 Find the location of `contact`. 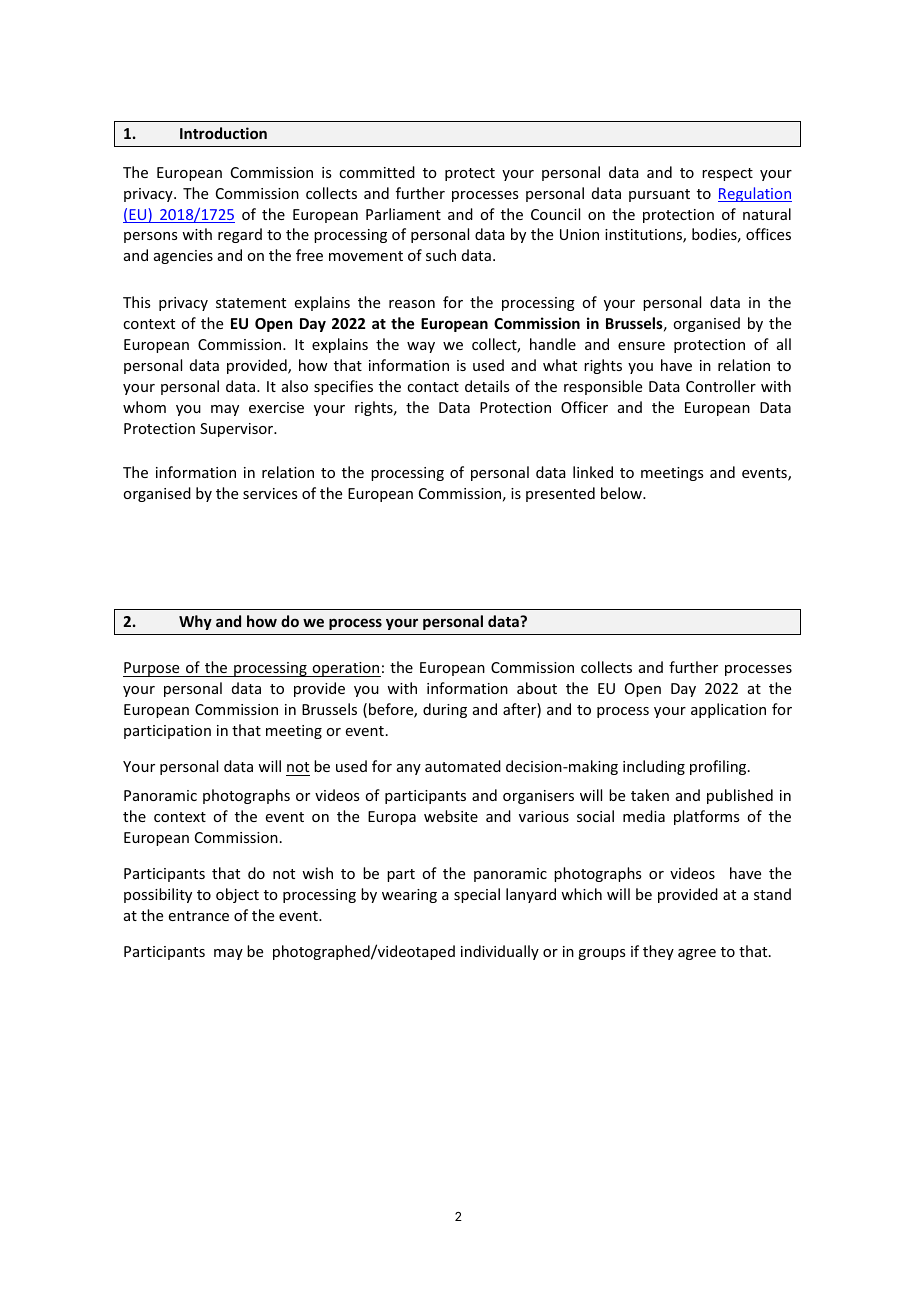

contact is located at coordinates (433, 387).
